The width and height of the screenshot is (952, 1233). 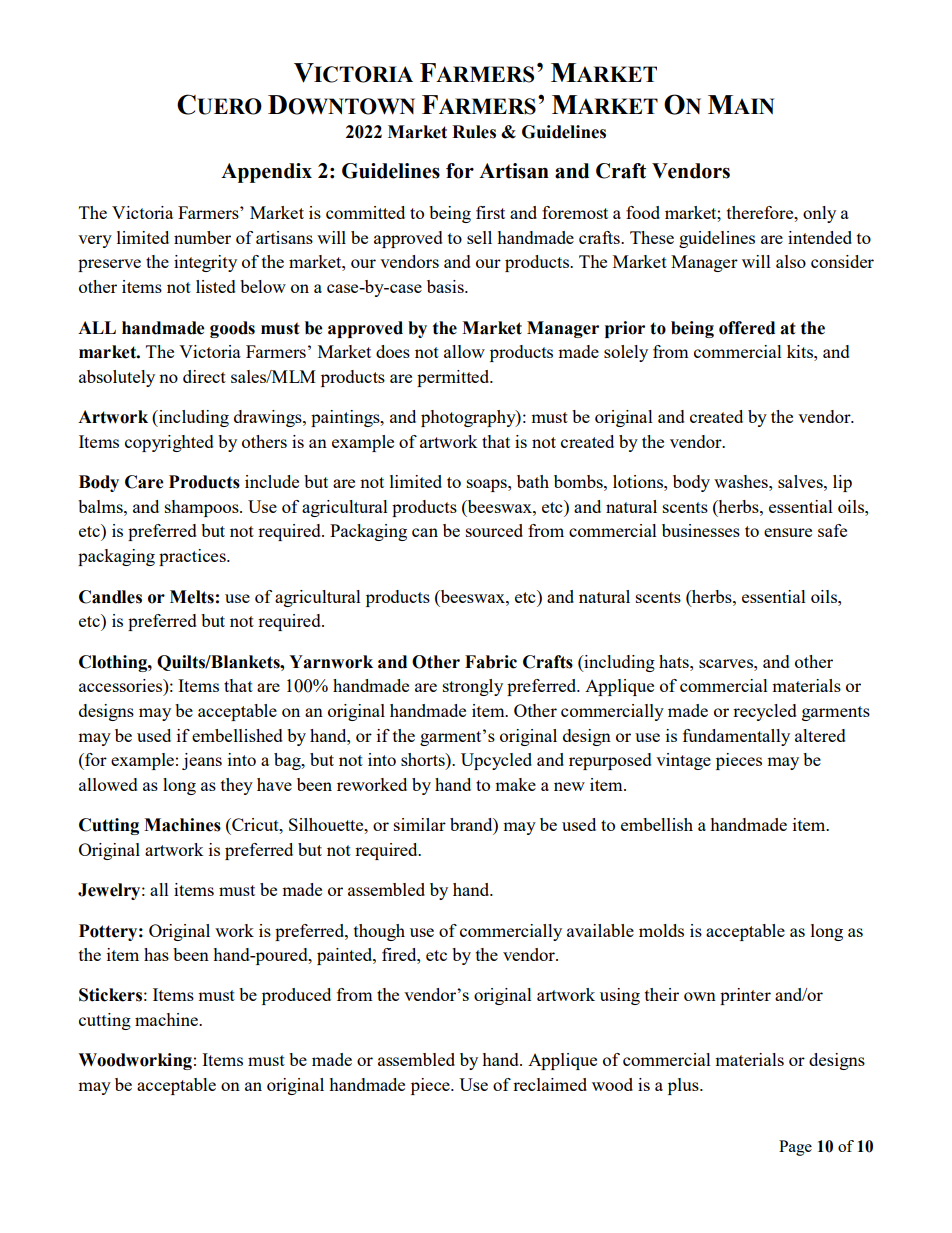 What do you see at coordinates (819, 214) in the screenshot?
I see `only` at bounding box center [819, 214].
